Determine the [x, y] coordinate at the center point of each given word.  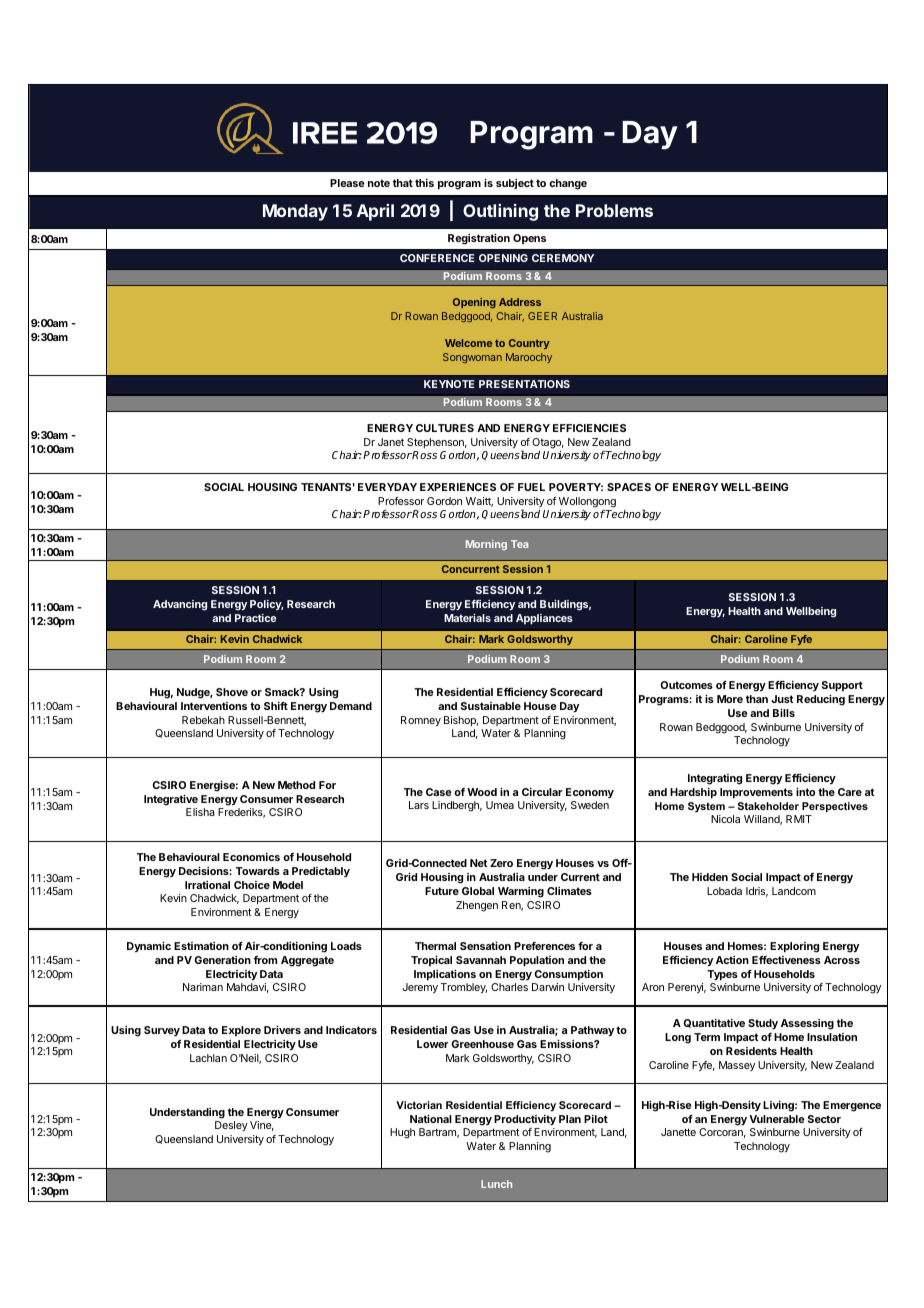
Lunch [496, 1184]
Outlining [500, 212]
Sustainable [491, 706]
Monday [295, 212]
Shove [232, 692]
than [757, 699]
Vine [262, 1126]
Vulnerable [777, 1119]
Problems [614, 210]
